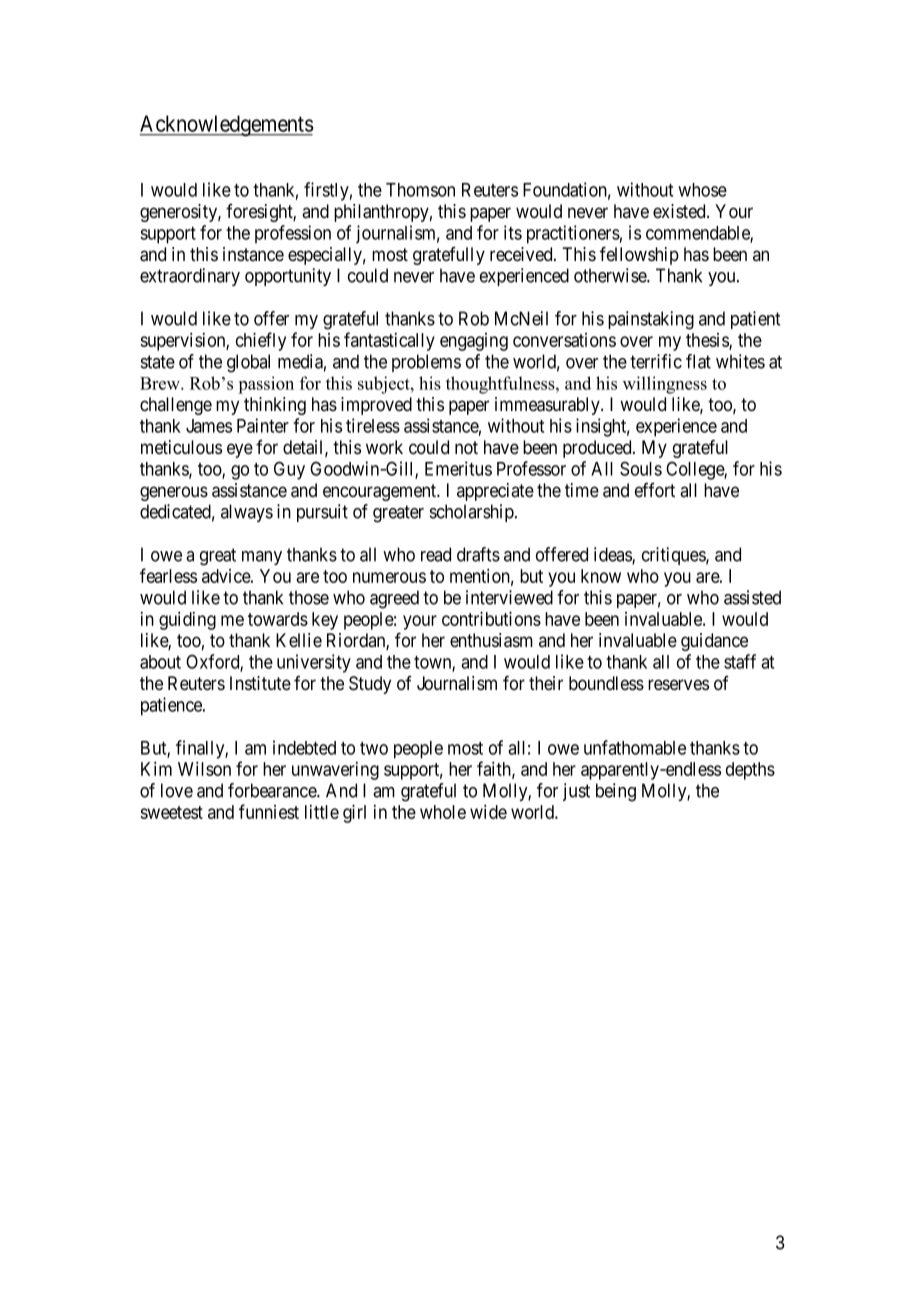 The height and width of the document is (1309, 924). What do you see at coordinates (248, 363) in the document?
I see `global` at bounding box center [248, 363].
